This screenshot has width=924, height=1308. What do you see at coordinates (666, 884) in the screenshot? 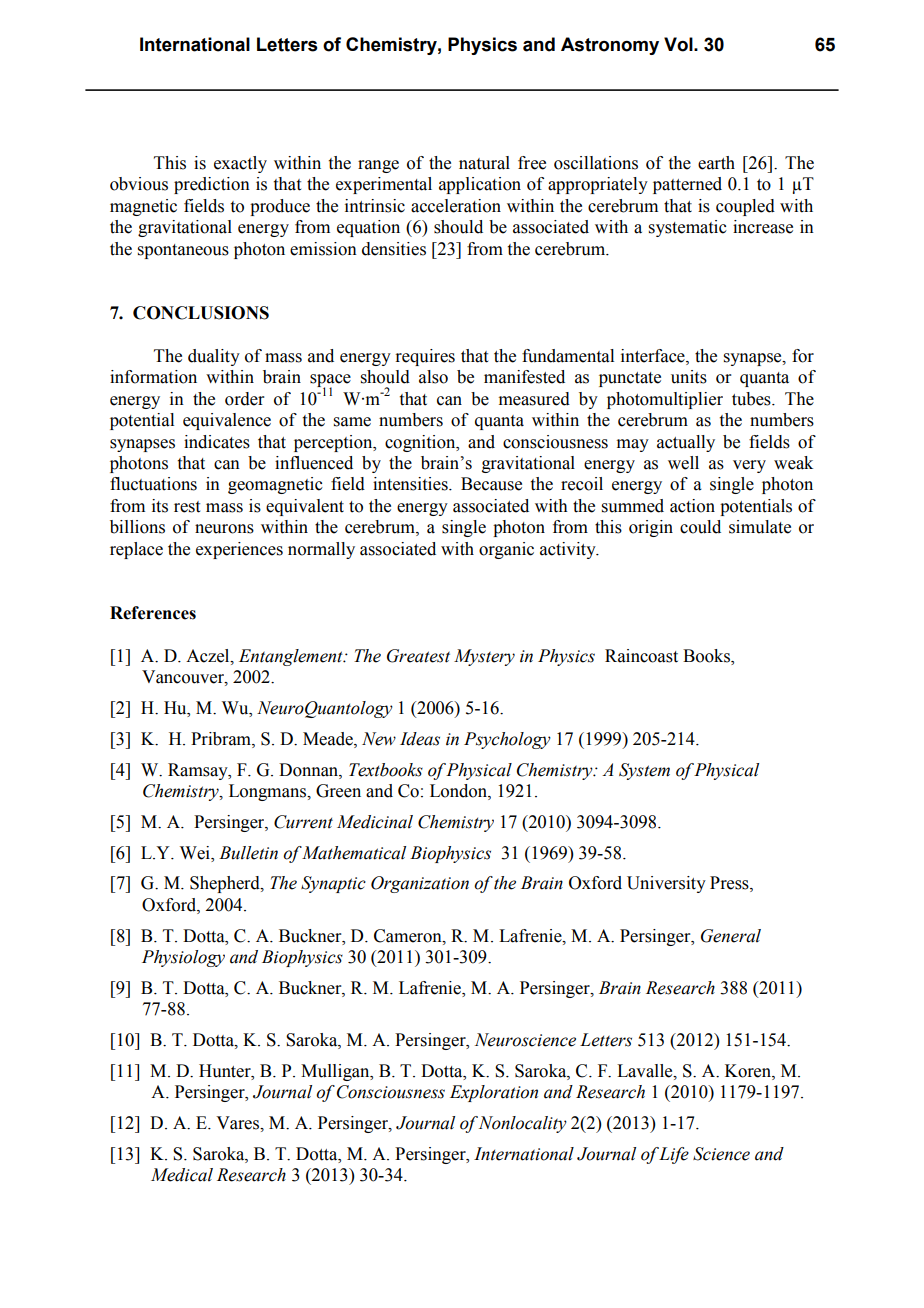
I see `University` at bounding box center [666, 884].
